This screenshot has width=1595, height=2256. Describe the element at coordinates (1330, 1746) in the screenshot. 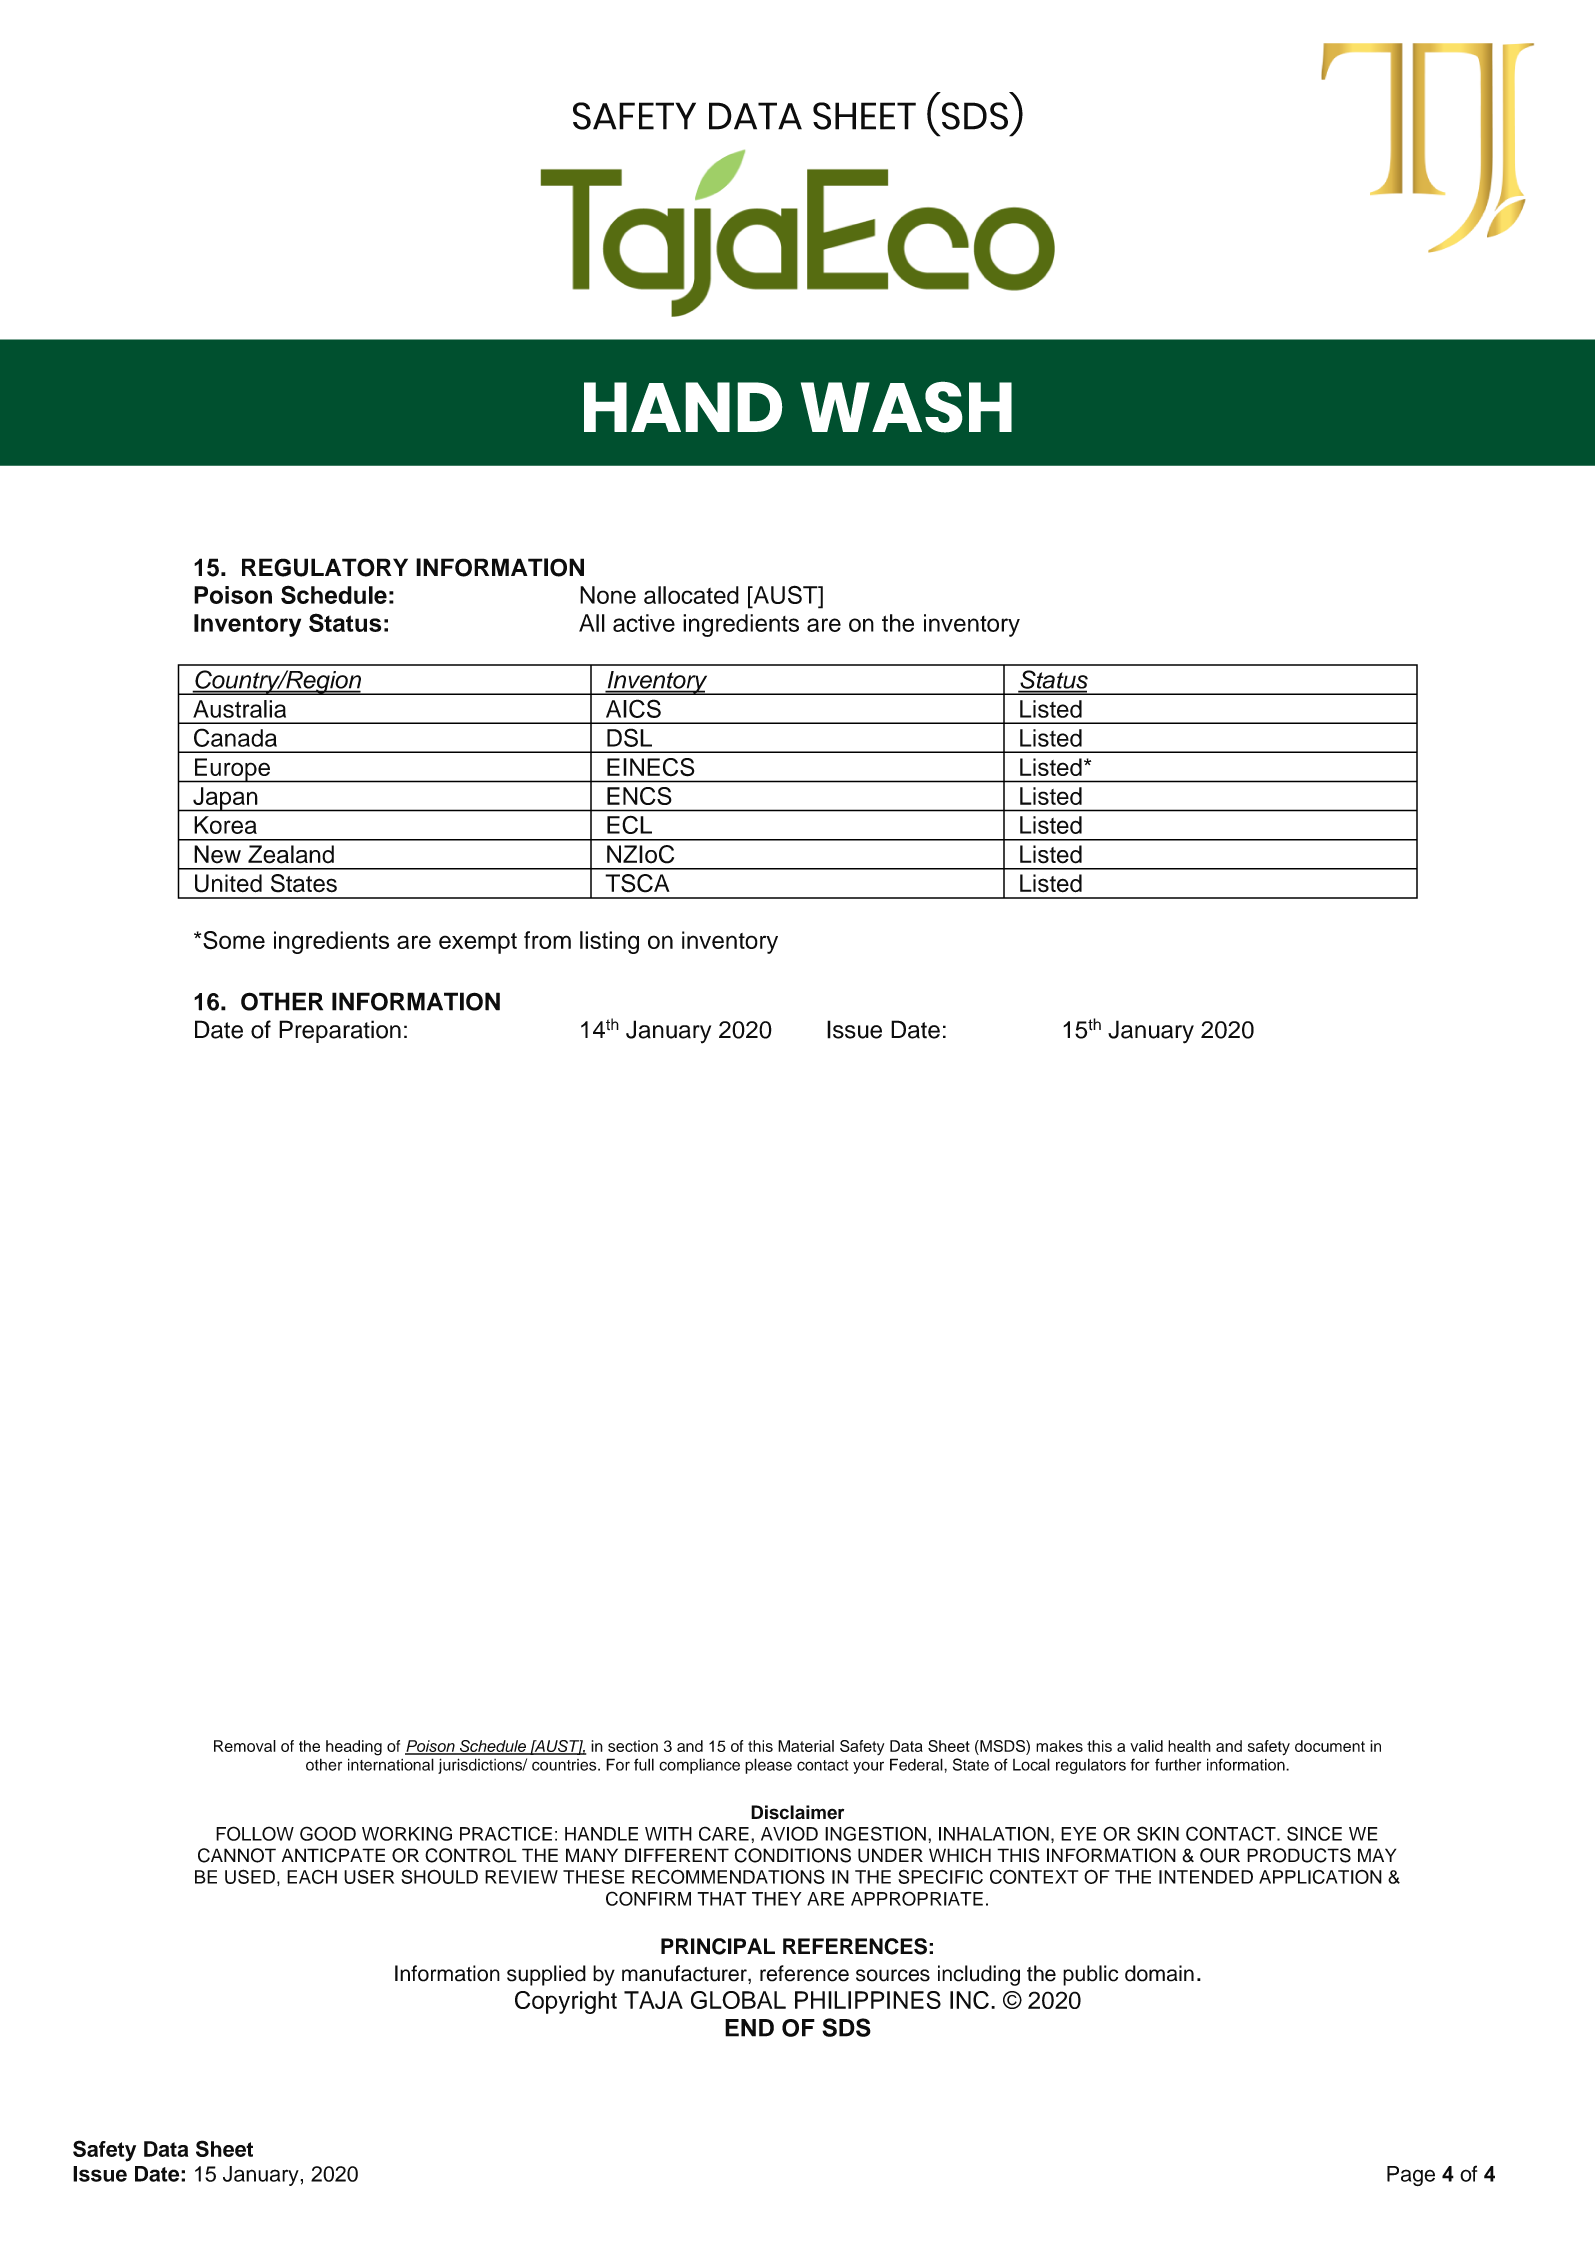

I see `document` at that location.
